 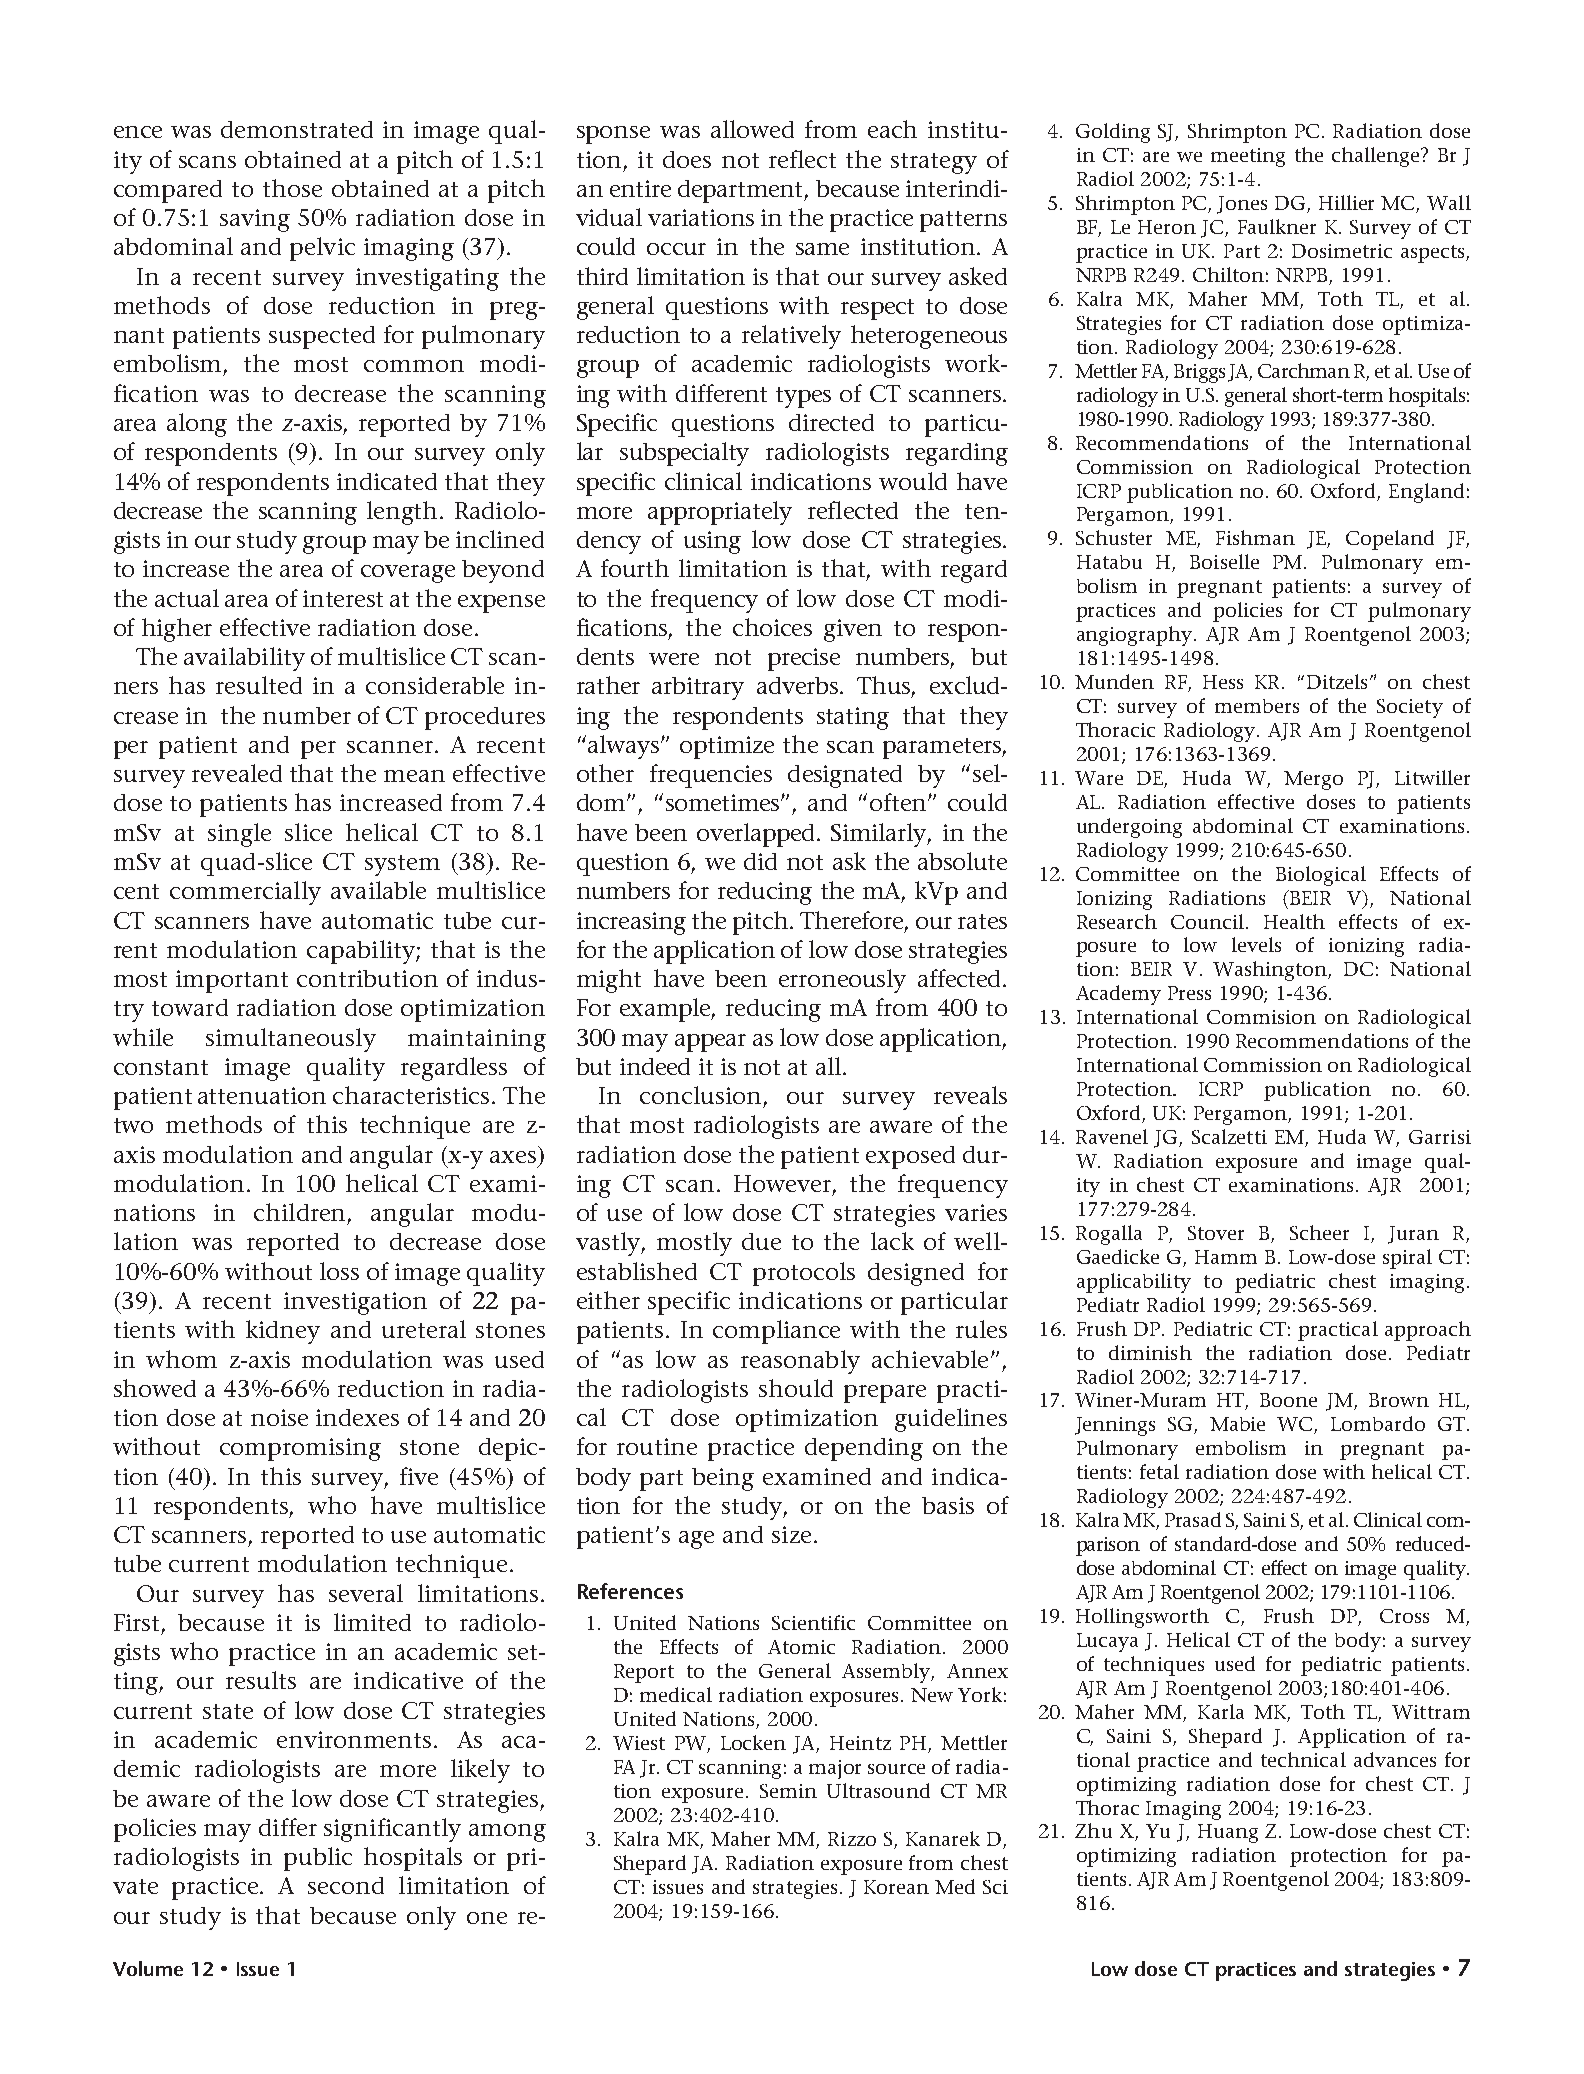 I want to click on being, so click(x=723, y=1479).
